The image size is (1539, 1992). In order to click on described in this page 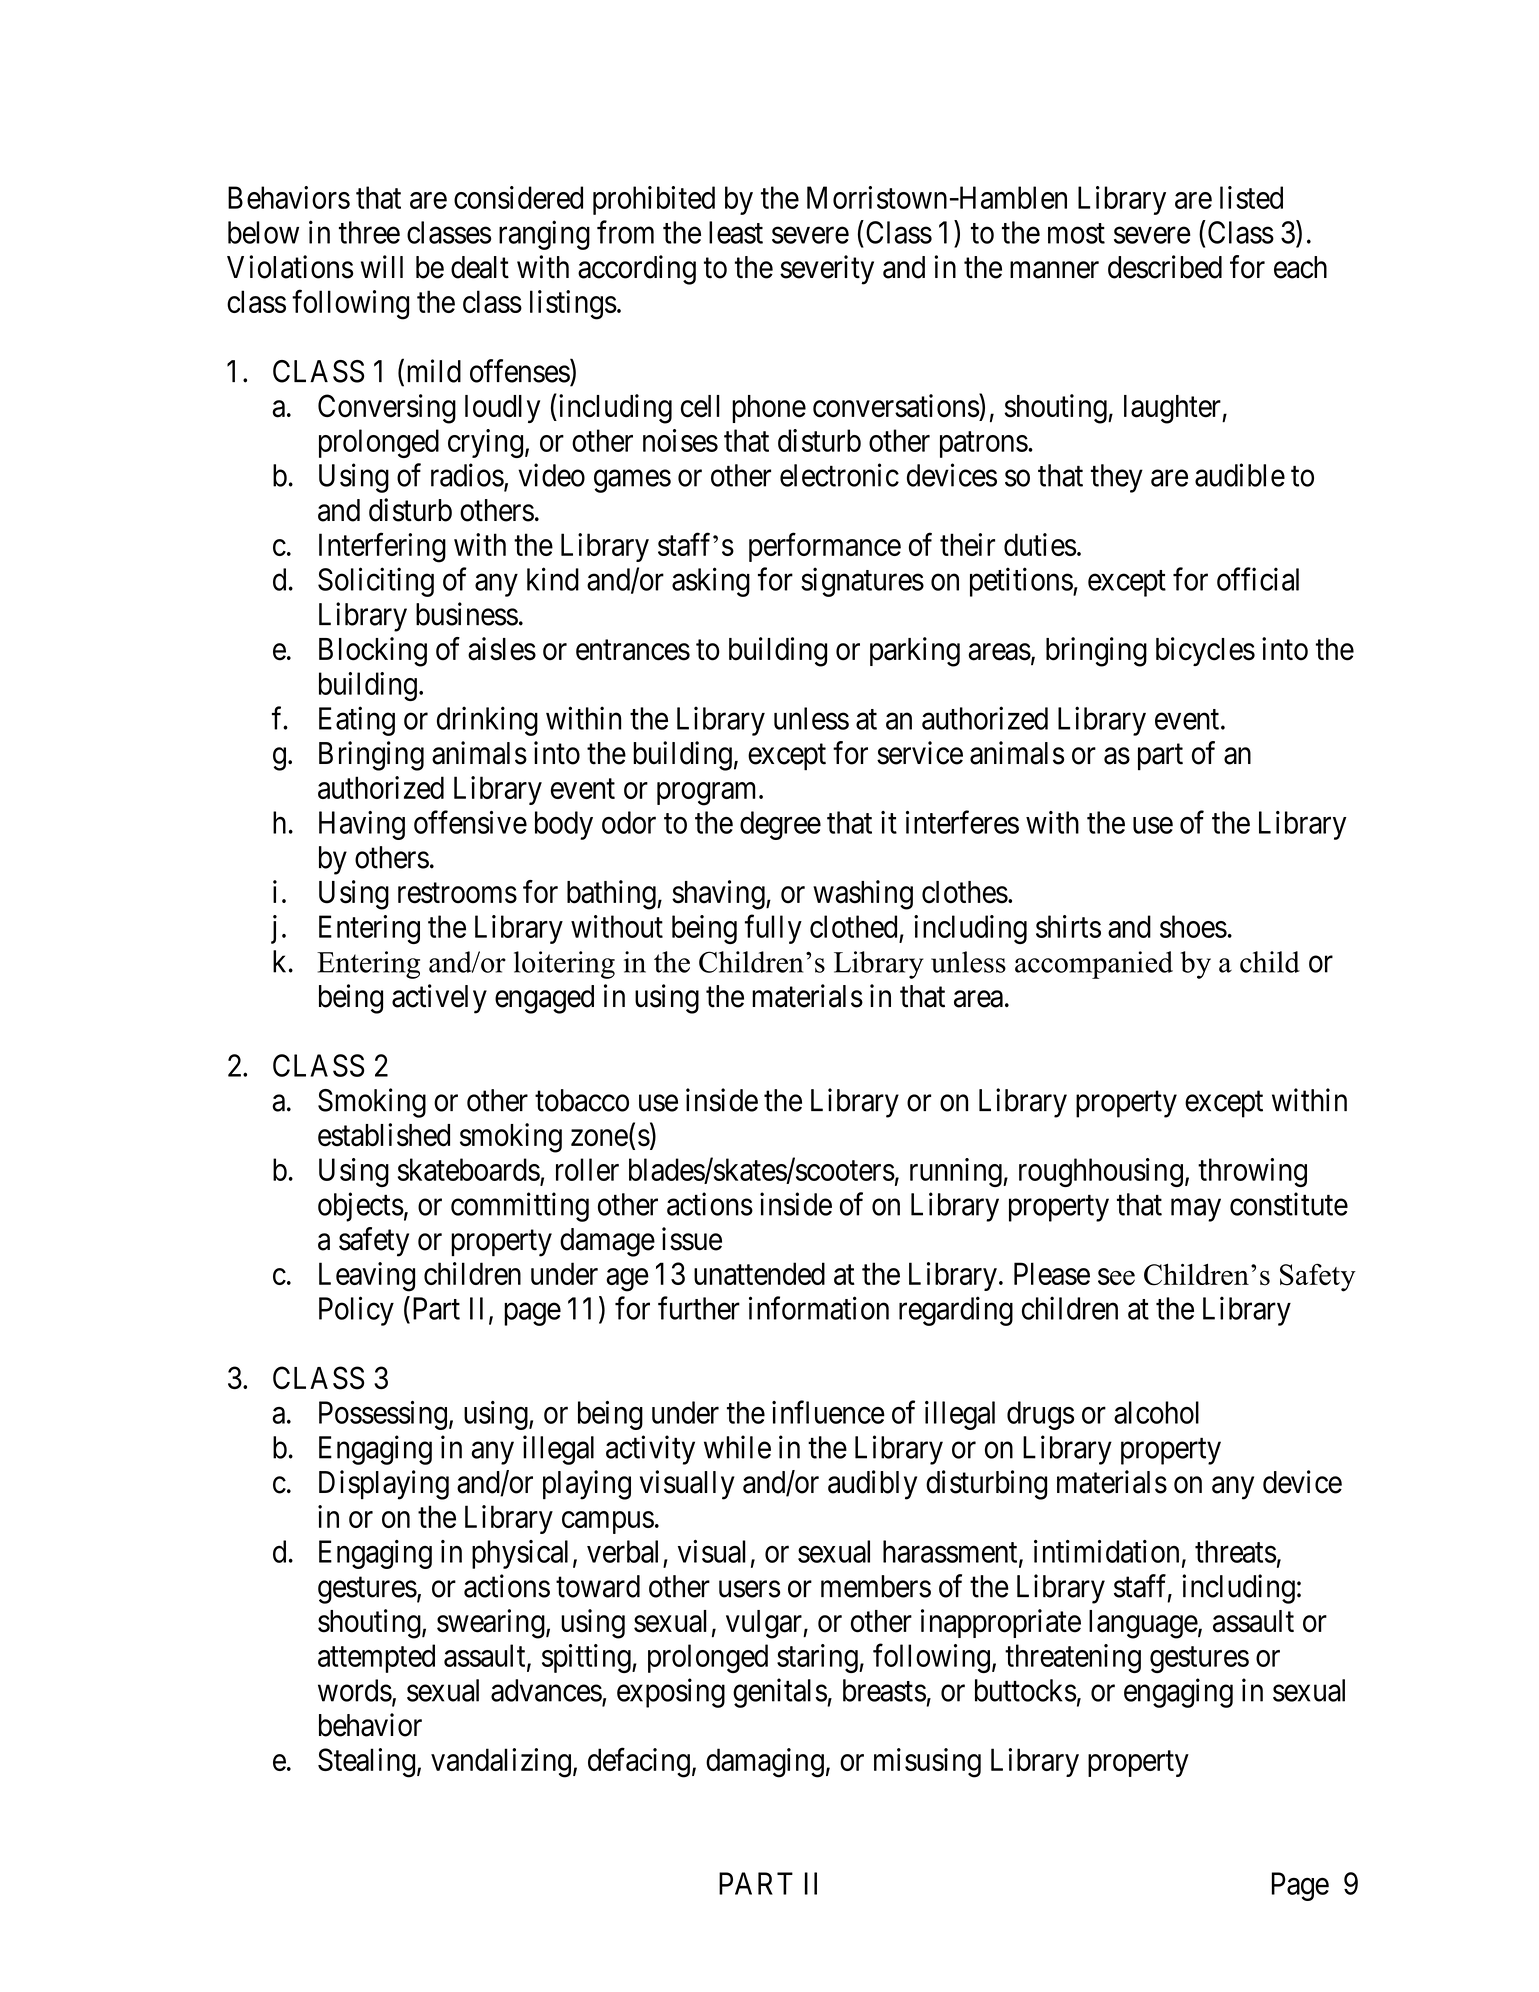, I will do `click(1165, 267)`.
